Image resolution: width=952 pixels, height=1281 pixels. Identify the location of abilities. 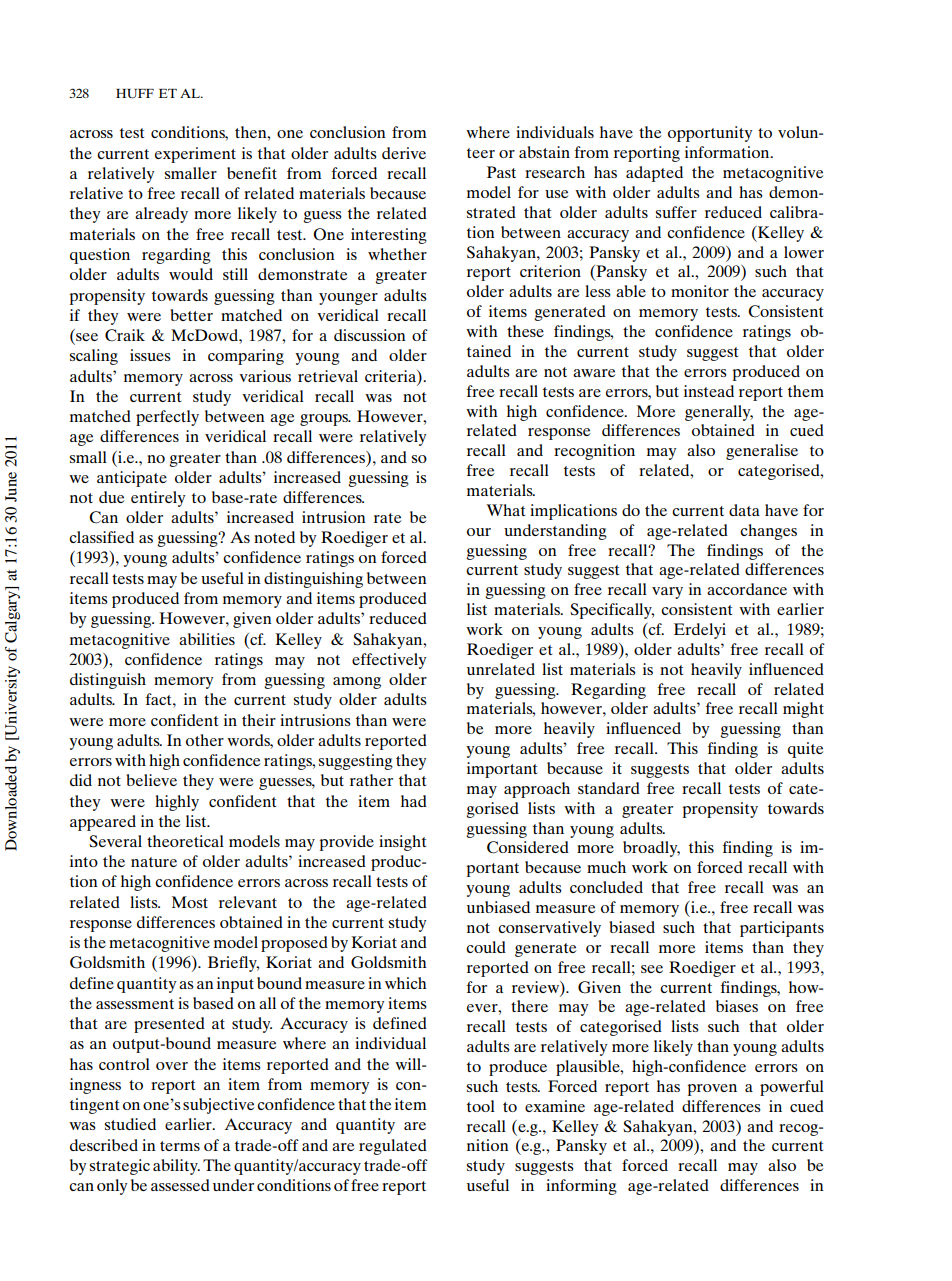
(207, 639).
